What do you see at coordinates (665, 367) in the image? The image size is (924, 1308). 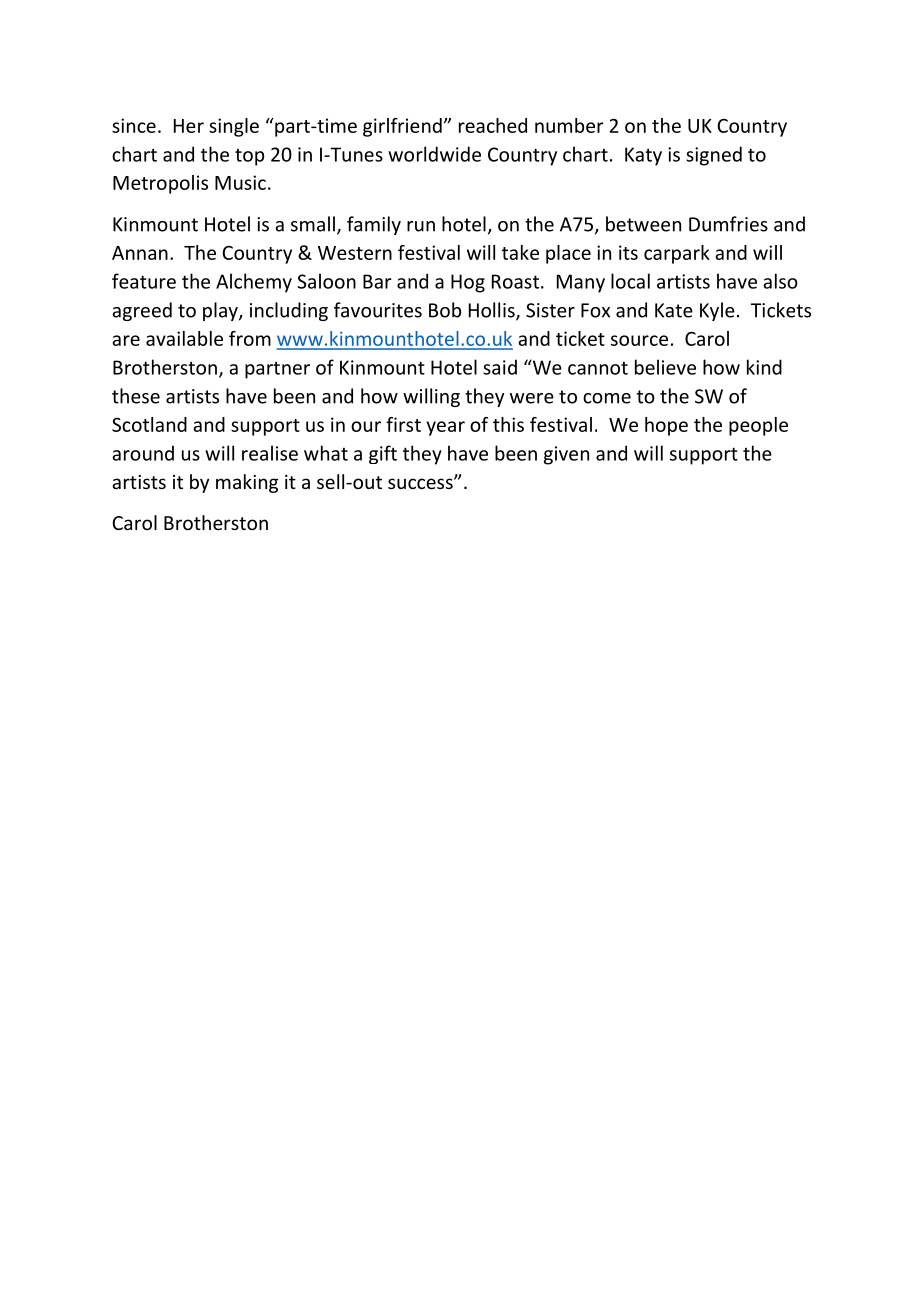 I see `believe` at bounding box center [665, 367].
